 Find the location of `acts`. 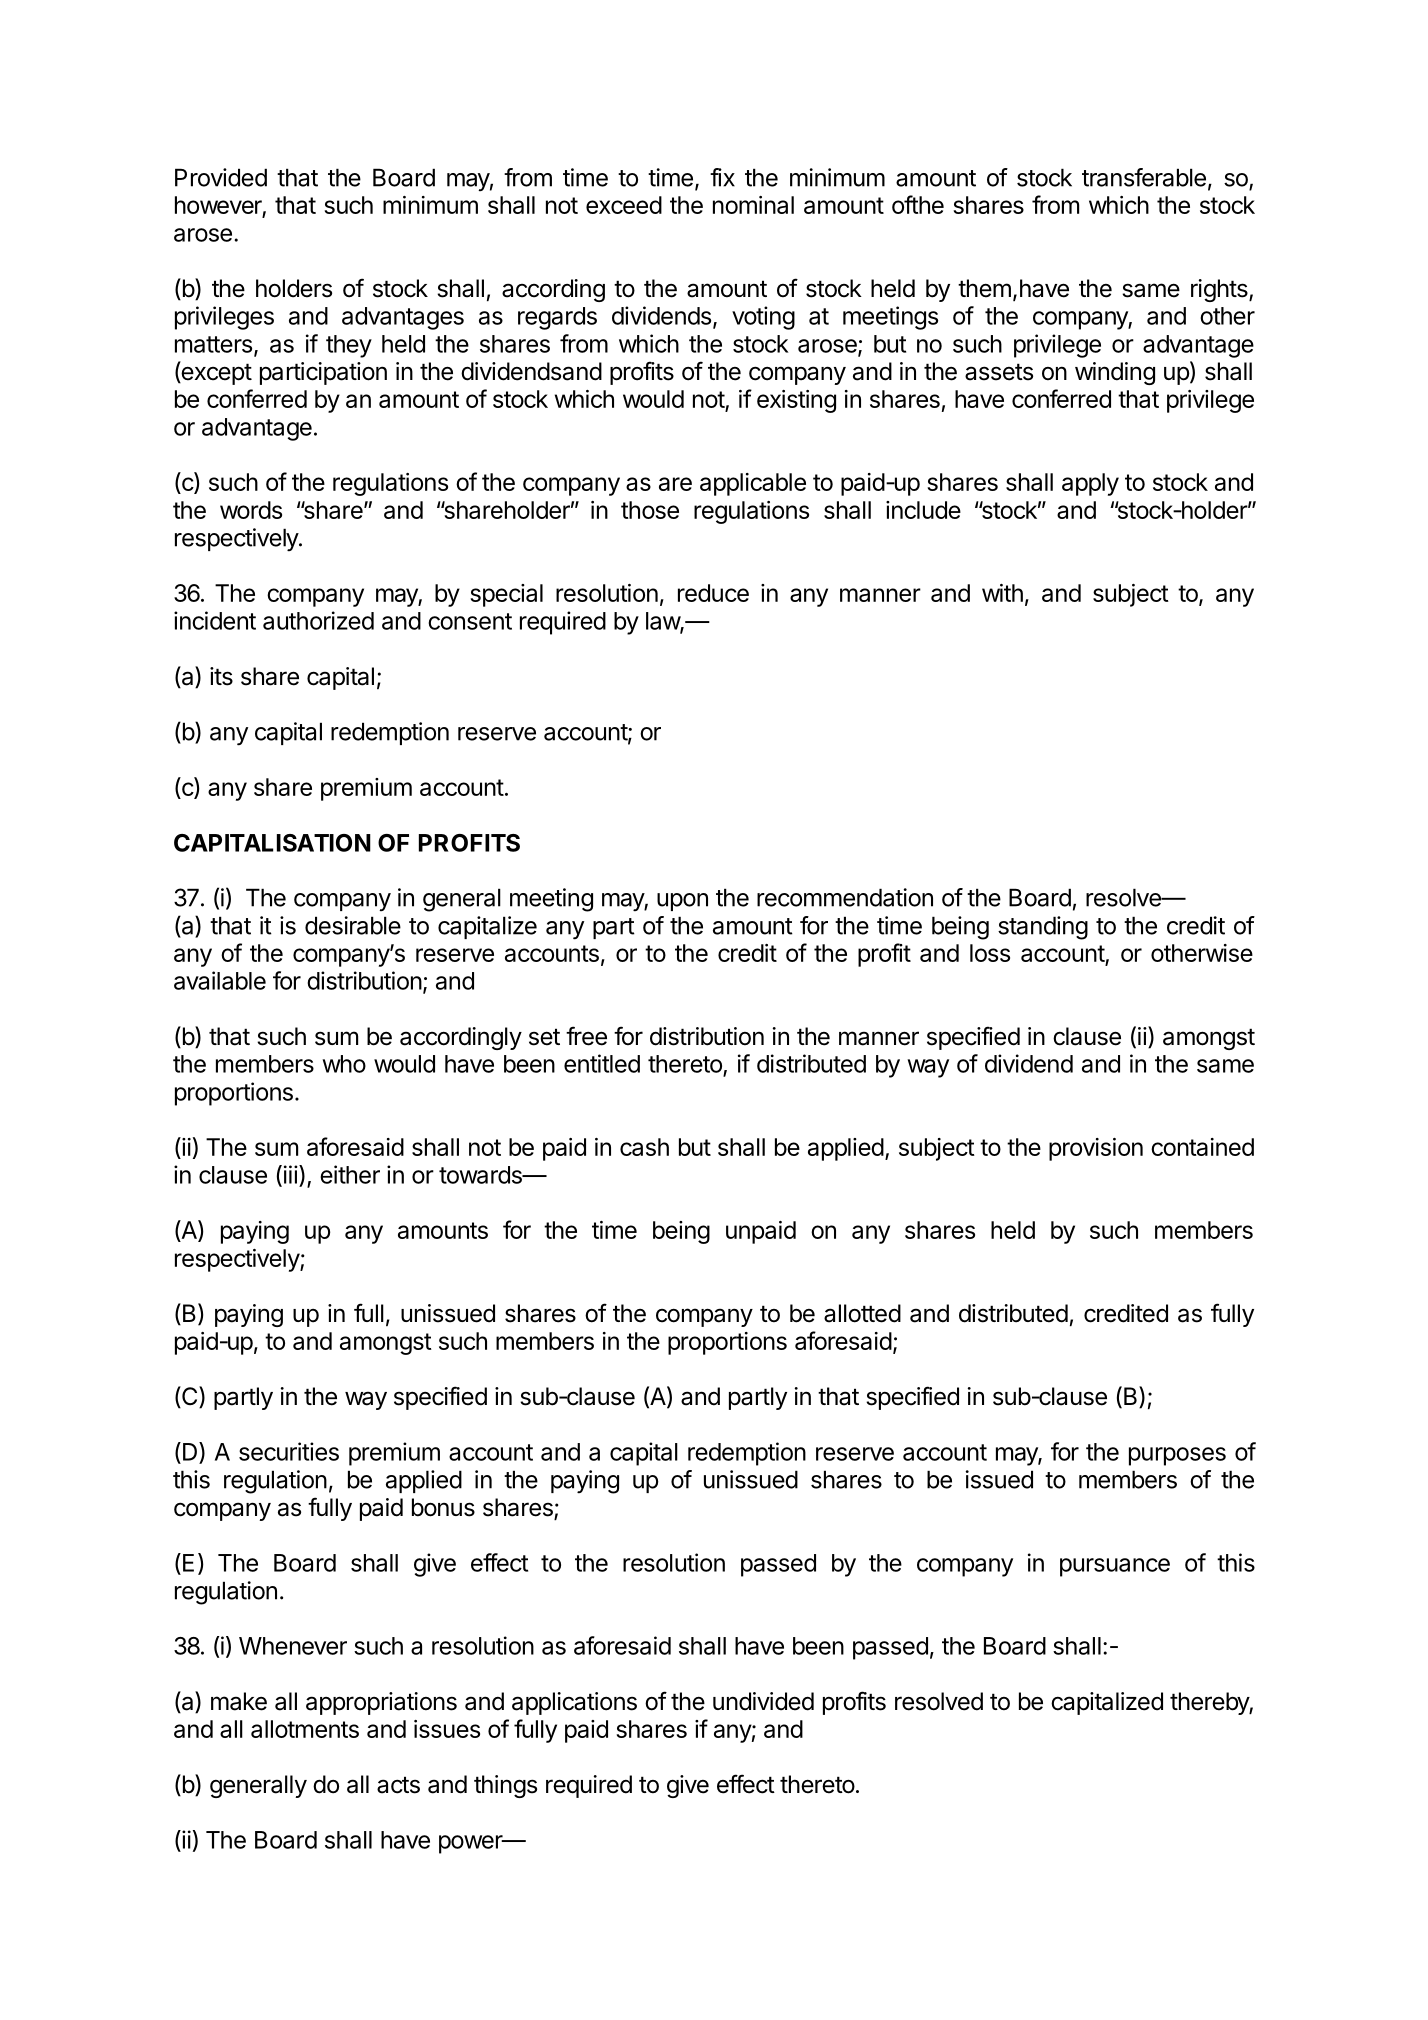

acts is located at coordinates (398, 1785).
